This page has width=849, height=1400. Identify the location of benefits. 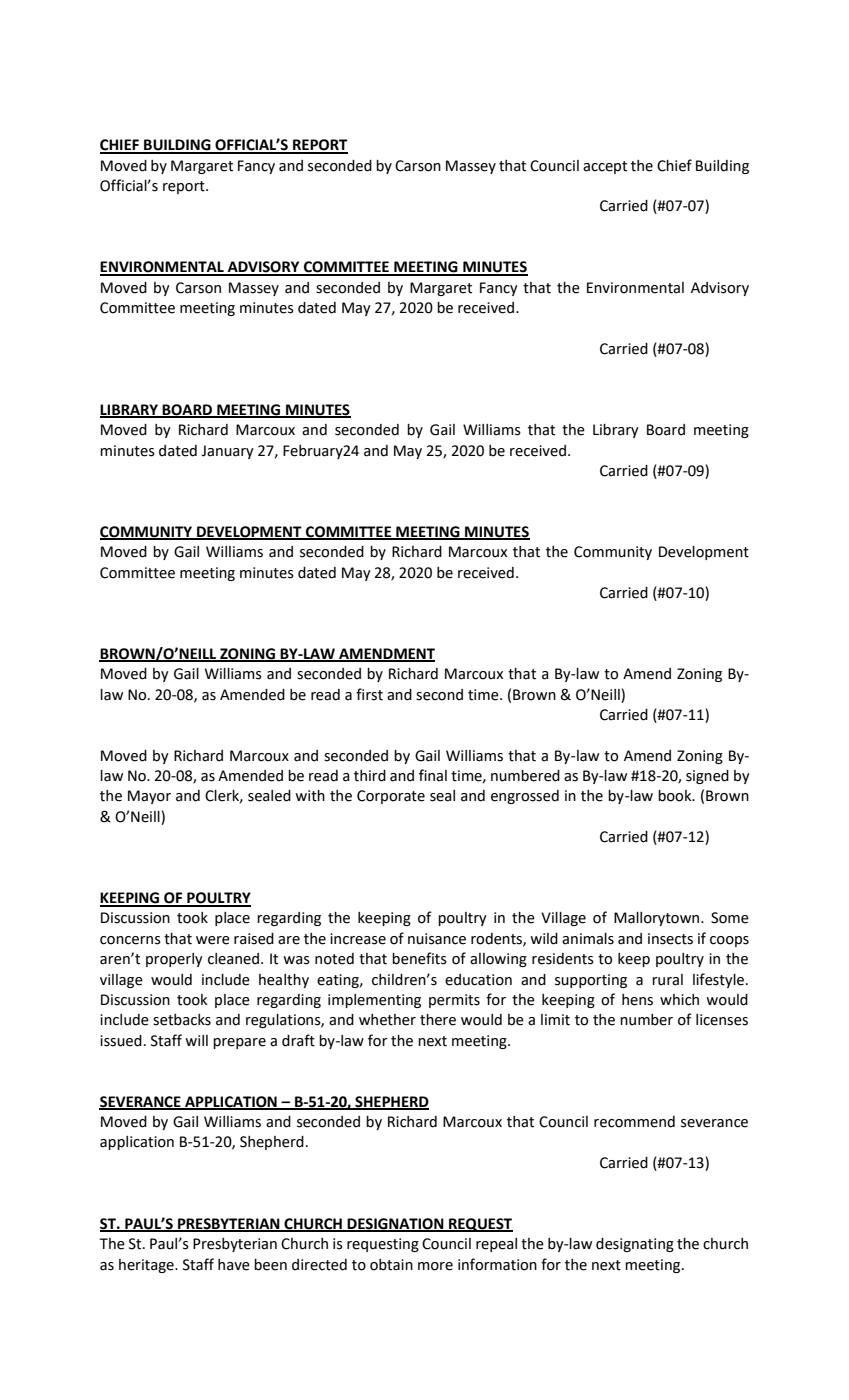
(419, 958).
